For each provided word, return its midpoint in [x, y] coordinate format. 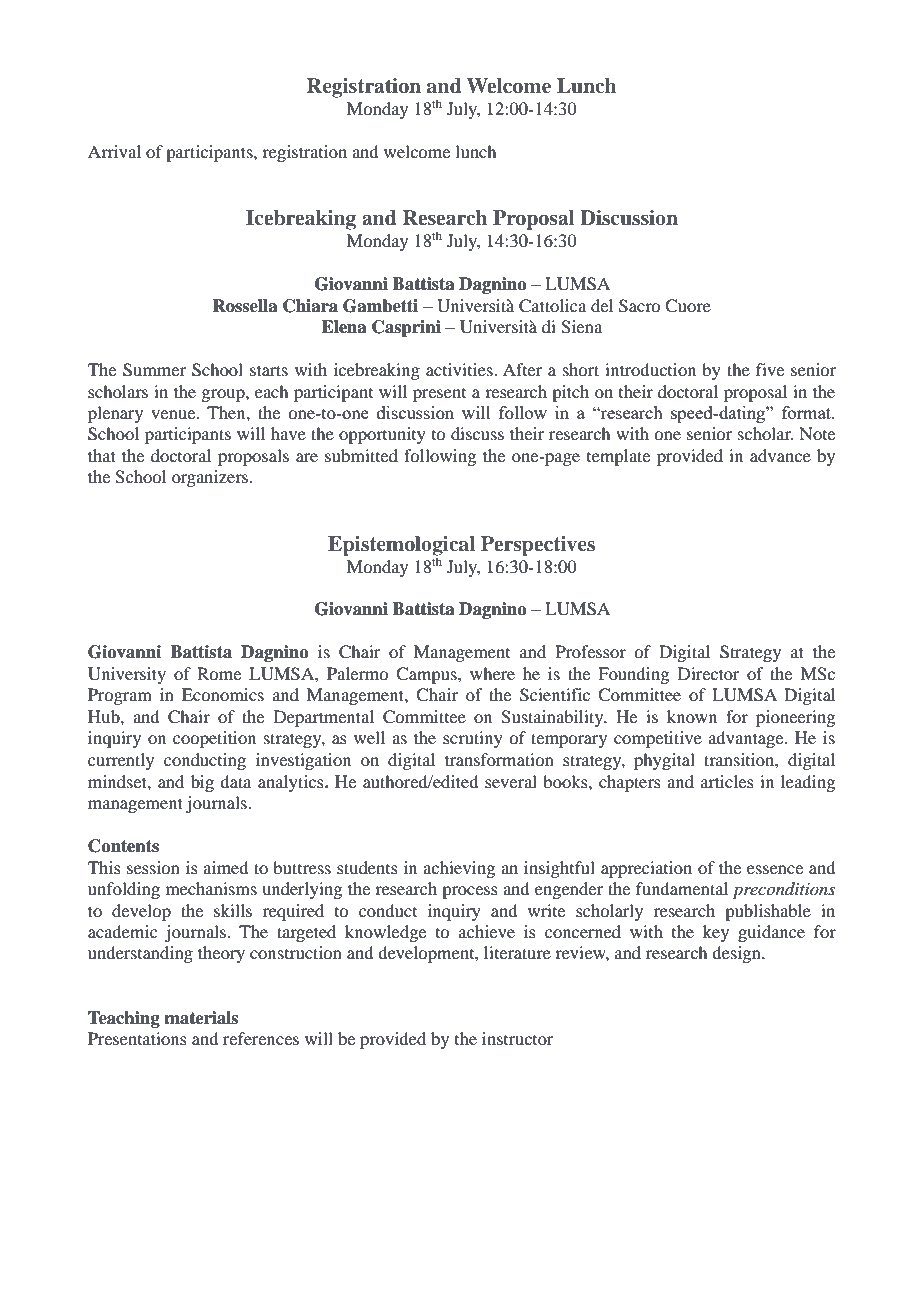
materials [201, 1018]
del [602, 305]
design [737, 954]
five [770, 369]
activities [460, 369]
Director [709, 673]
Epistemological [401, 547]
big [202, 783]
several [511, 781]
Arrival [114, 151]
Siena [581, 327]
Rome [219, 673]
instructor [518, 1038]
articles [727, 781]
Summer [154, 370]
